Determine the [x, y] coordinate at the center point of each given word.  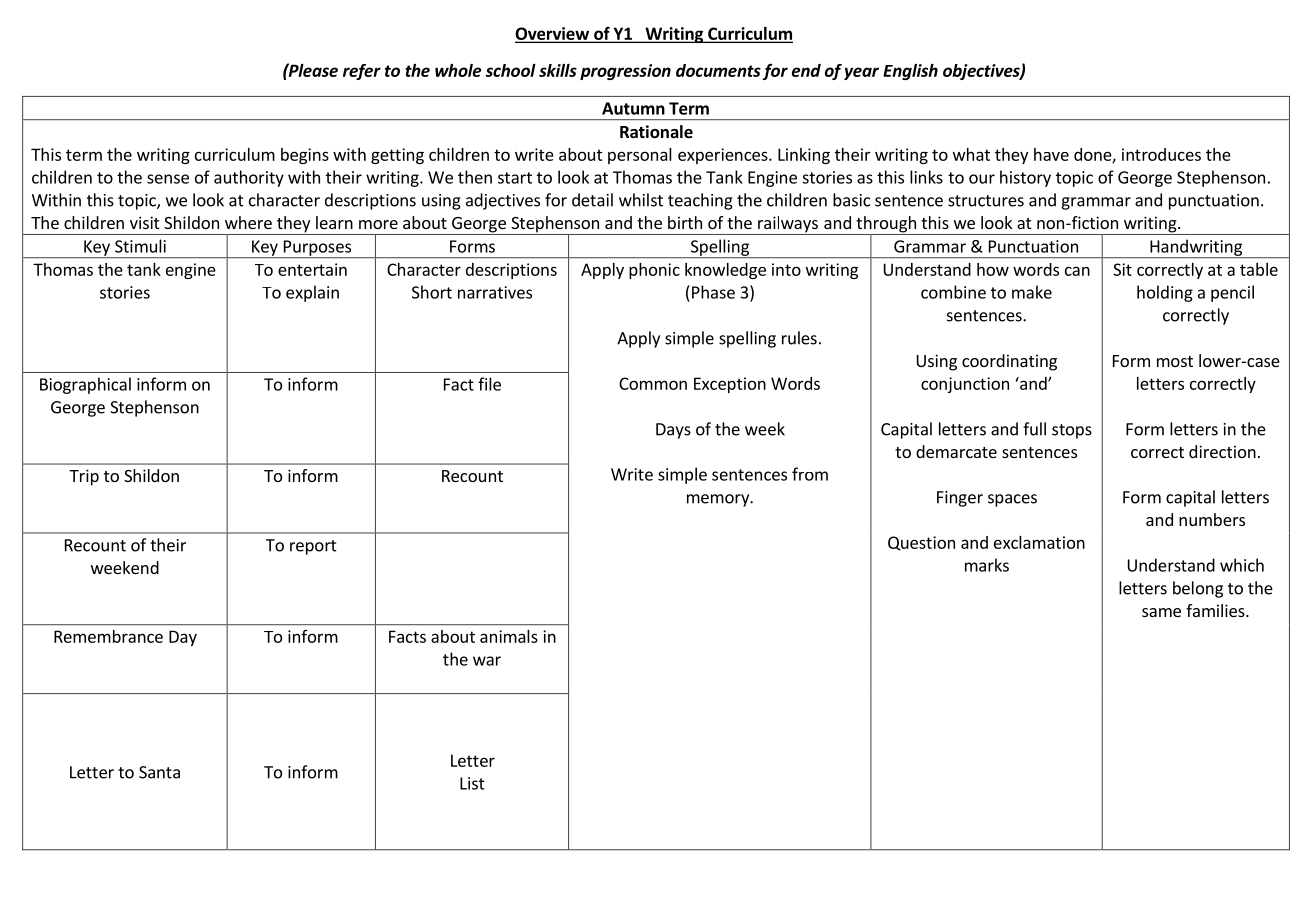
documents [718, 70]
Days [673, 431]
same [1161, 612]
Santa [159, 772]
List [472, 783]
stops [1072, 431]
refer [362, 72]
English [910, 72]
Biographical [85, 385]
